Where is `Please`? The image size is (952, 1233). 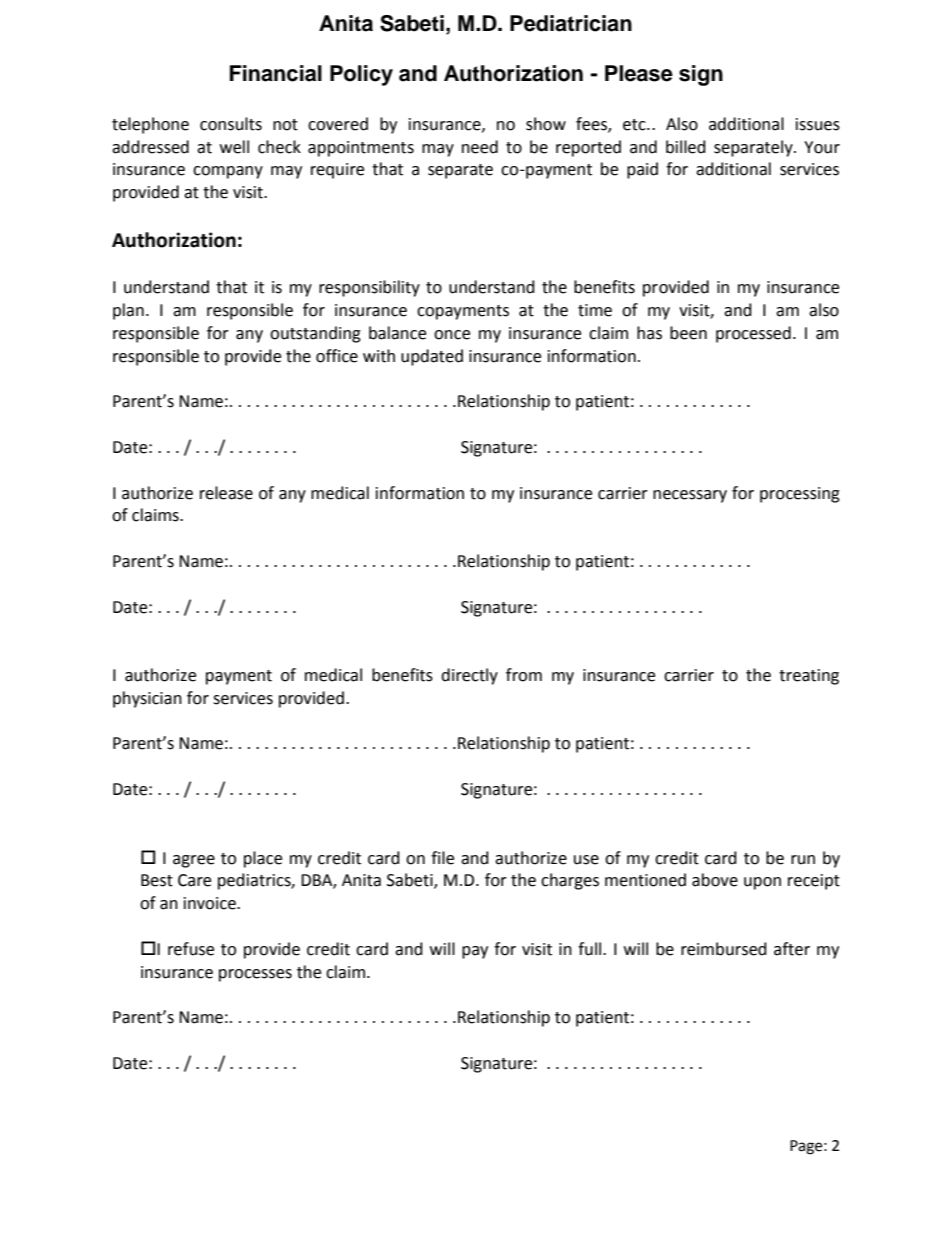 Please is located at coordinates (639, 73).
